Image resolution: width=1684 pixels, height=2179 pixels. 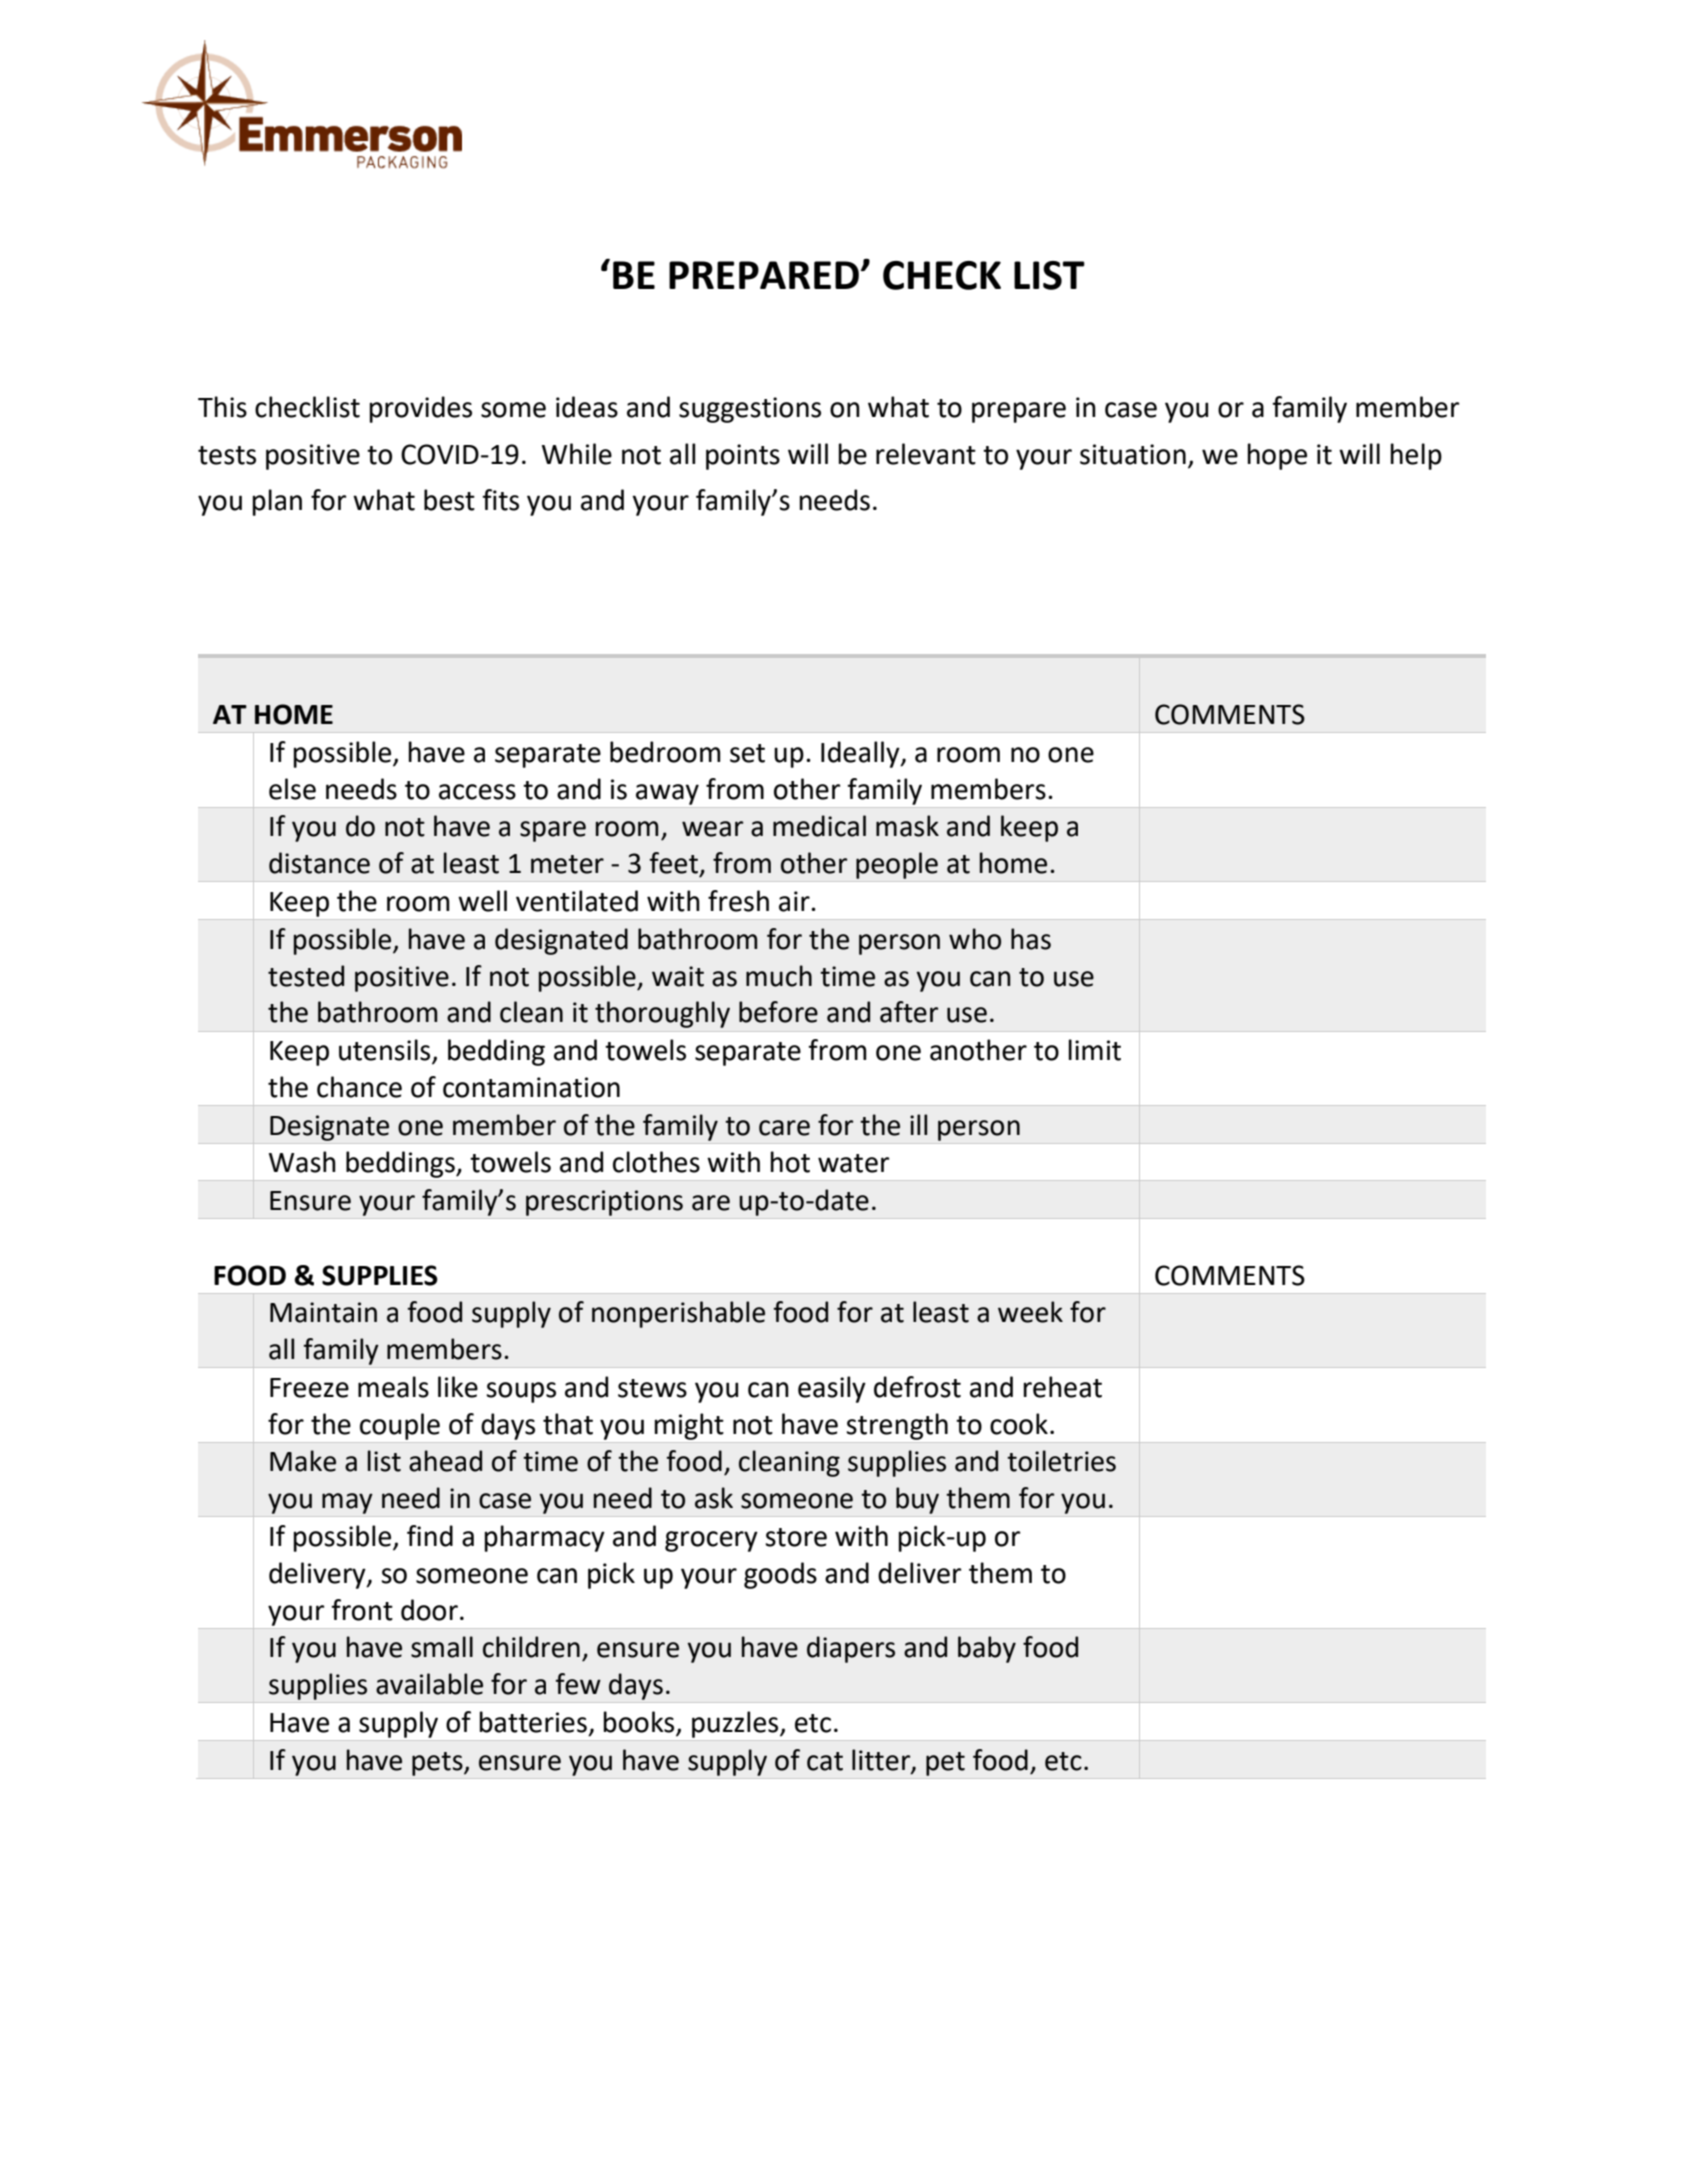 I want to click on limit, so click(x=1094, y=1050).
